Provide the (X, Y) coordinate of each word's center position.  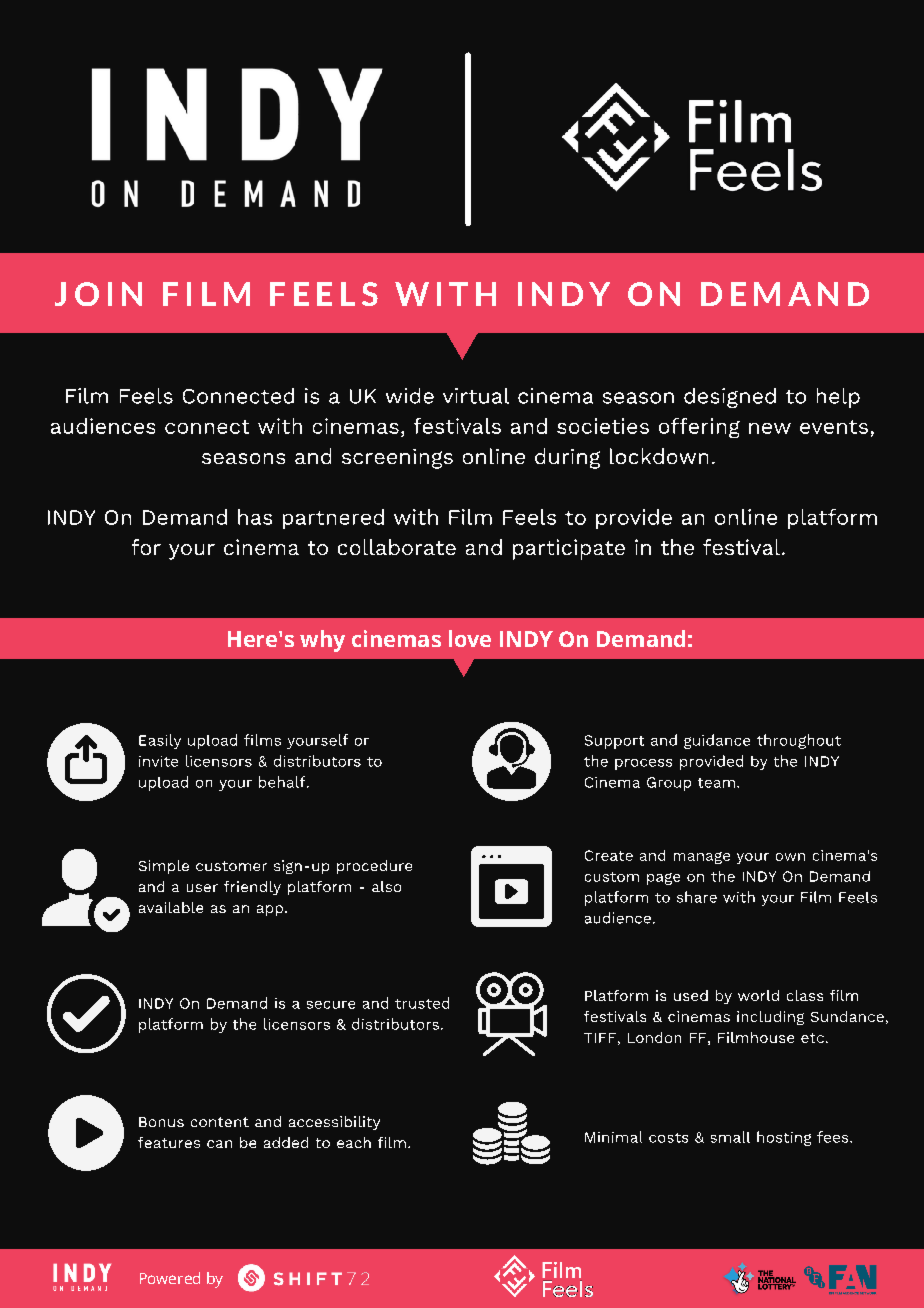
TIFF (600, 1038)
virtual (476, 396)
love (470, 638)
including (770, 1018)
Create (609, 855)
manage (702, 858)
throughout (799, 741)
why (322, 641)
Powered (170, 1278)
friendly (252, 888)
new (770, 428)
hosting (784, 1138)
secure (331, 1005)
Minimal (613, 1137)
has (255, 517)
